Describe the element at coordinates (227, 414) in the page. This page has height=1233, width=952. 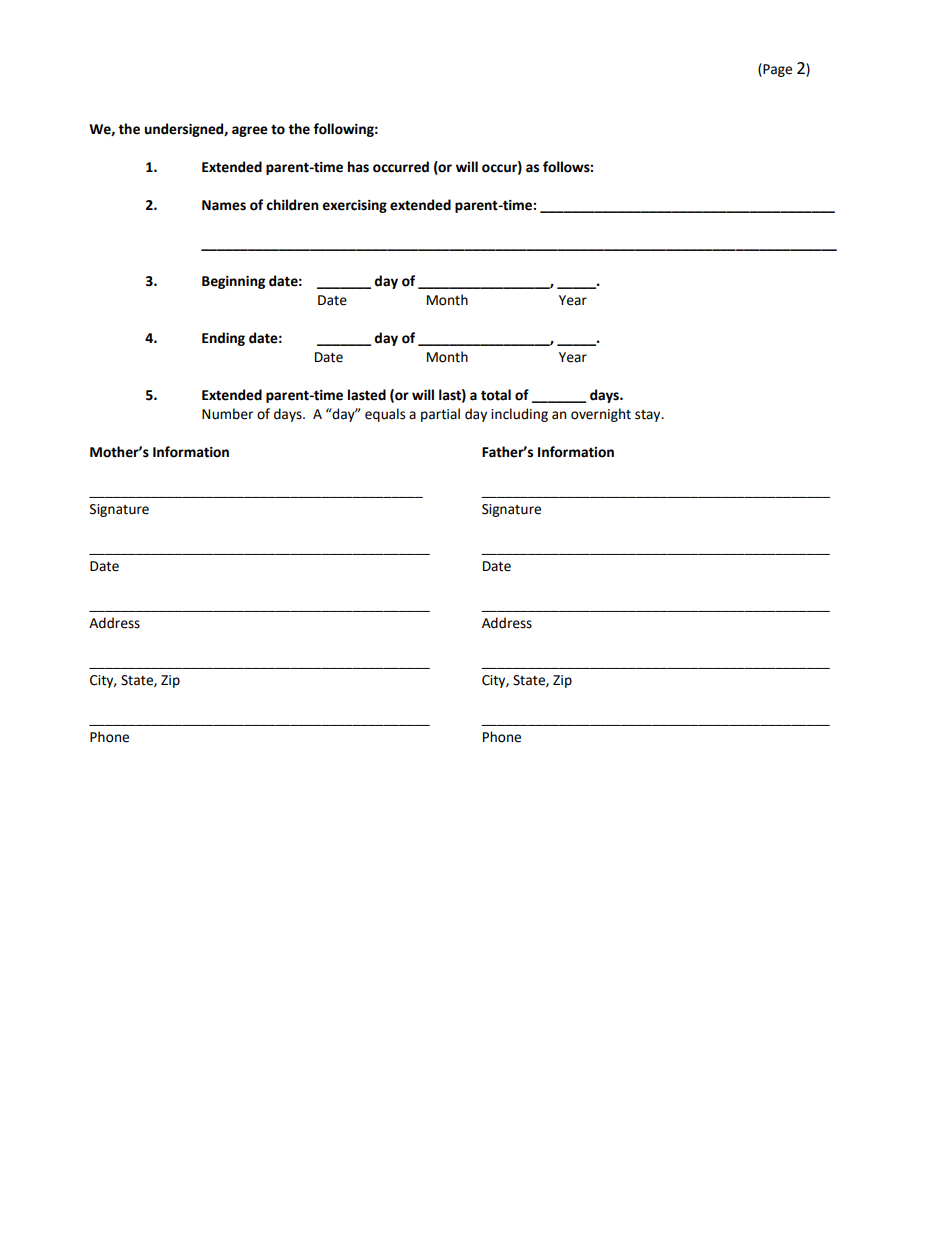
I see `Number` at that location.
